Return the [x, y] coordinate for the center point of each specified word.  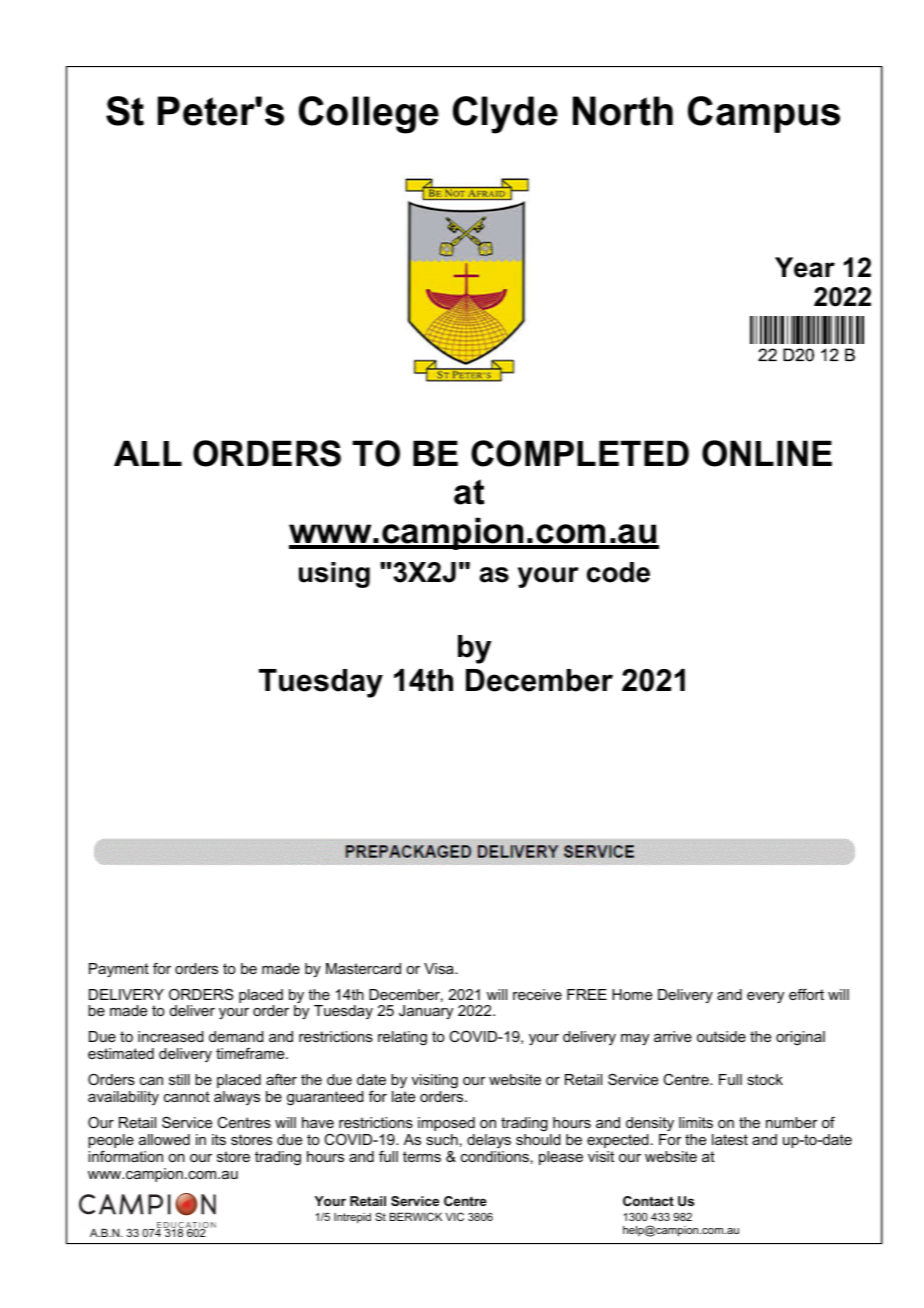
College [369, 115]
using [334, 575]
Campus [764, 114]
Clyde [505, 115]
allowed [164, 1139]
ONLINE [767, 453]
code [618, 572]
